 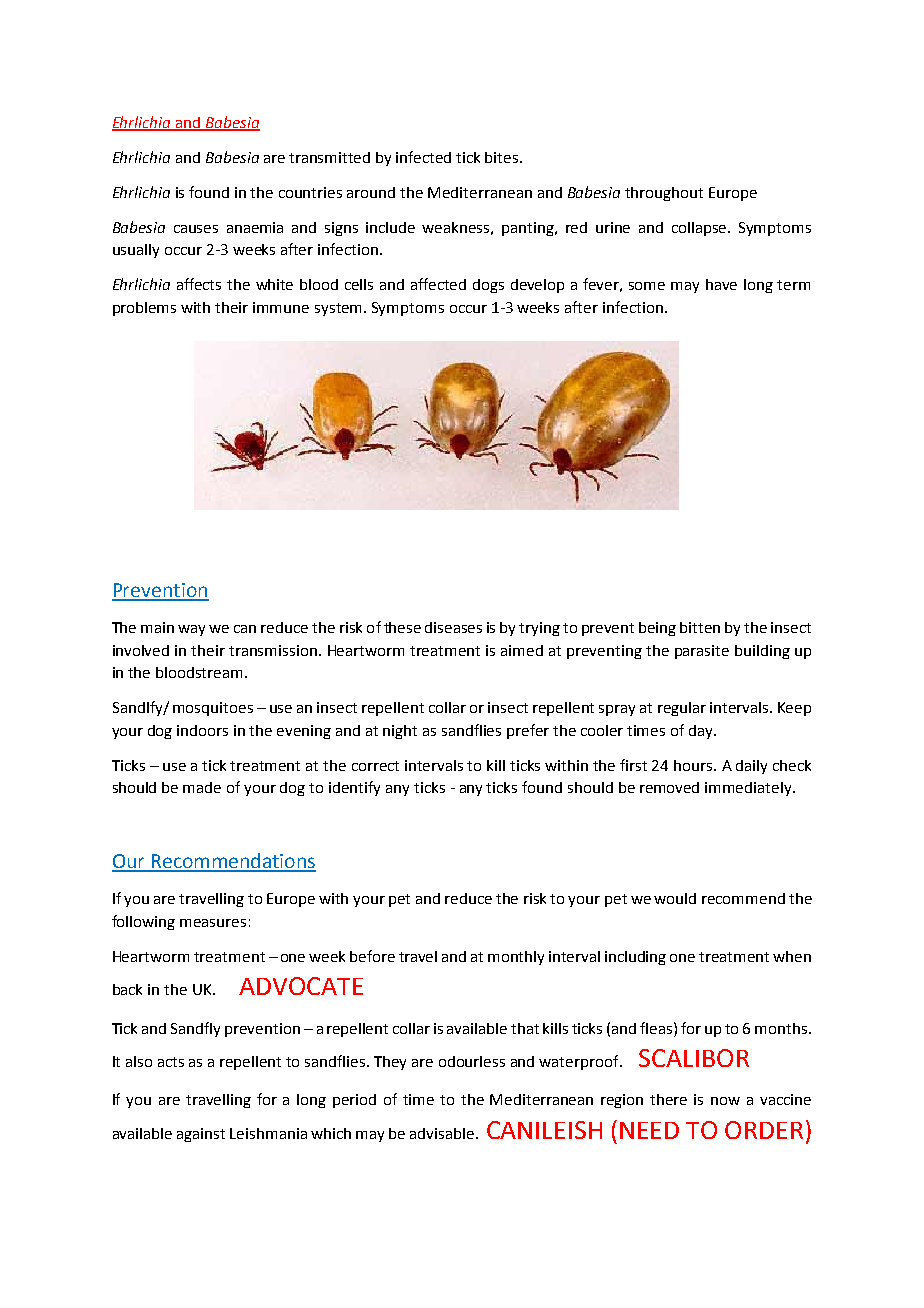 I want to click on throughout, so click(x=664, y=194).
